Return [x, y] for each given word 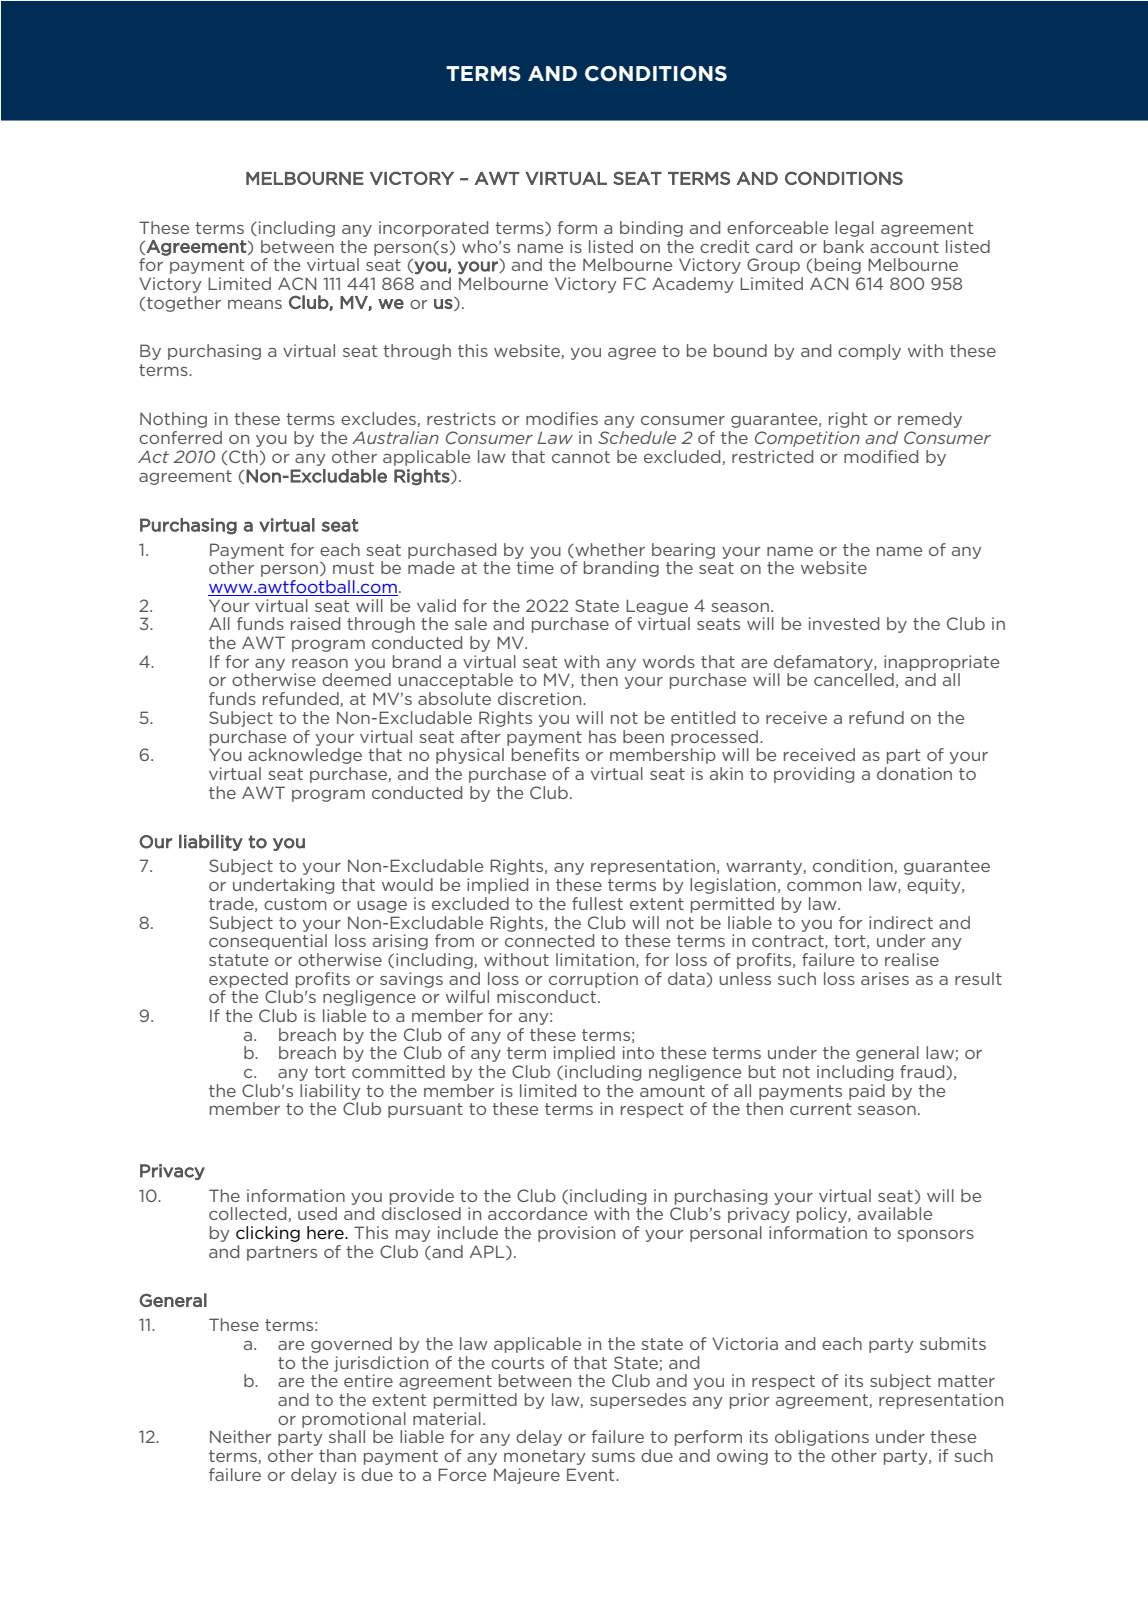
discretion [541, 698]
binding [651, 229]
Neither [241, 1436]
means [255, 304]
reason [320, 663]
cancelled [854, 679]
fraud [923, 1072]
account [904, 247]
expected [248, 980]
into [638, 1052]
